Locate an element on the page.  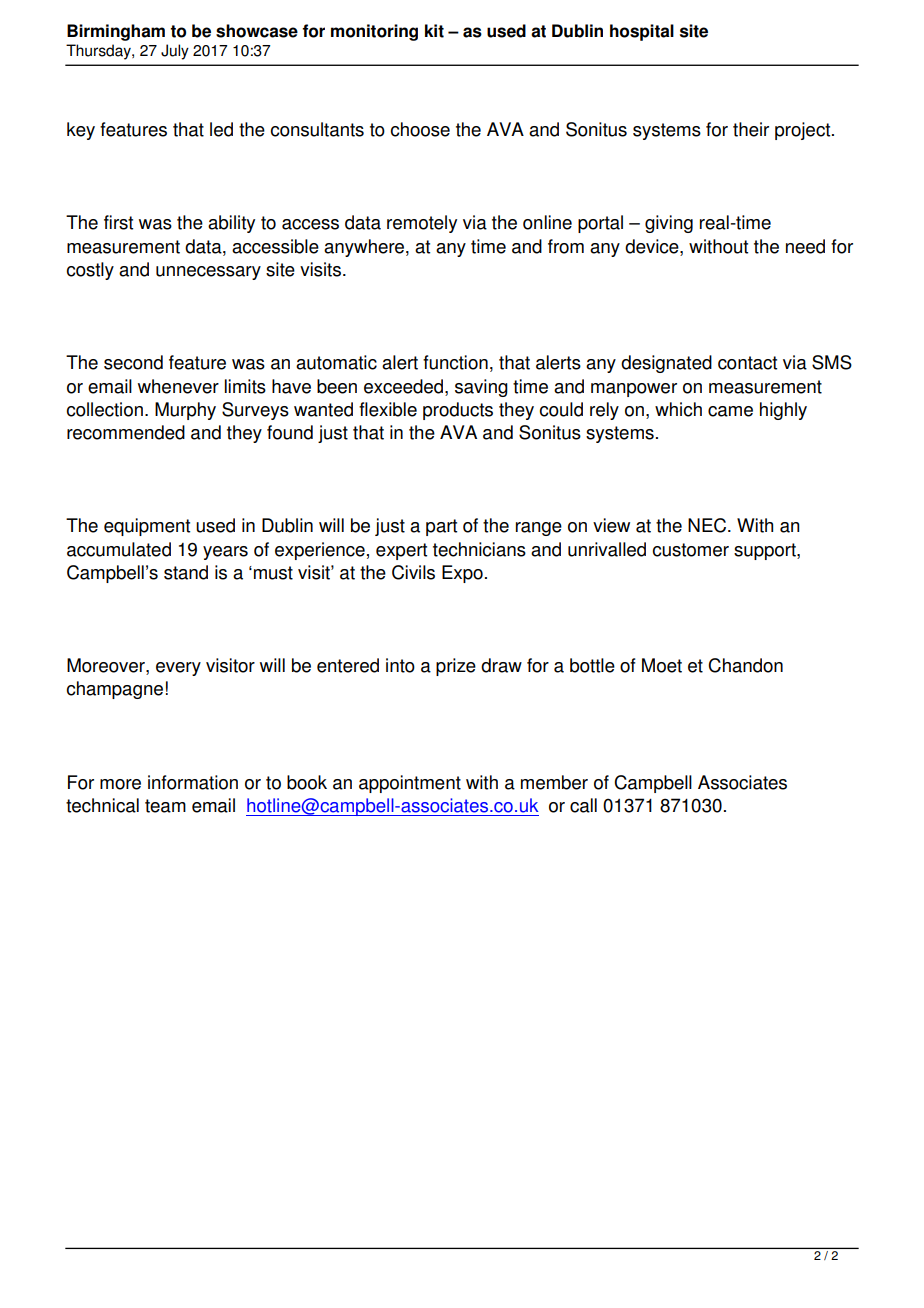
call is located at coordinates (583, 805).
